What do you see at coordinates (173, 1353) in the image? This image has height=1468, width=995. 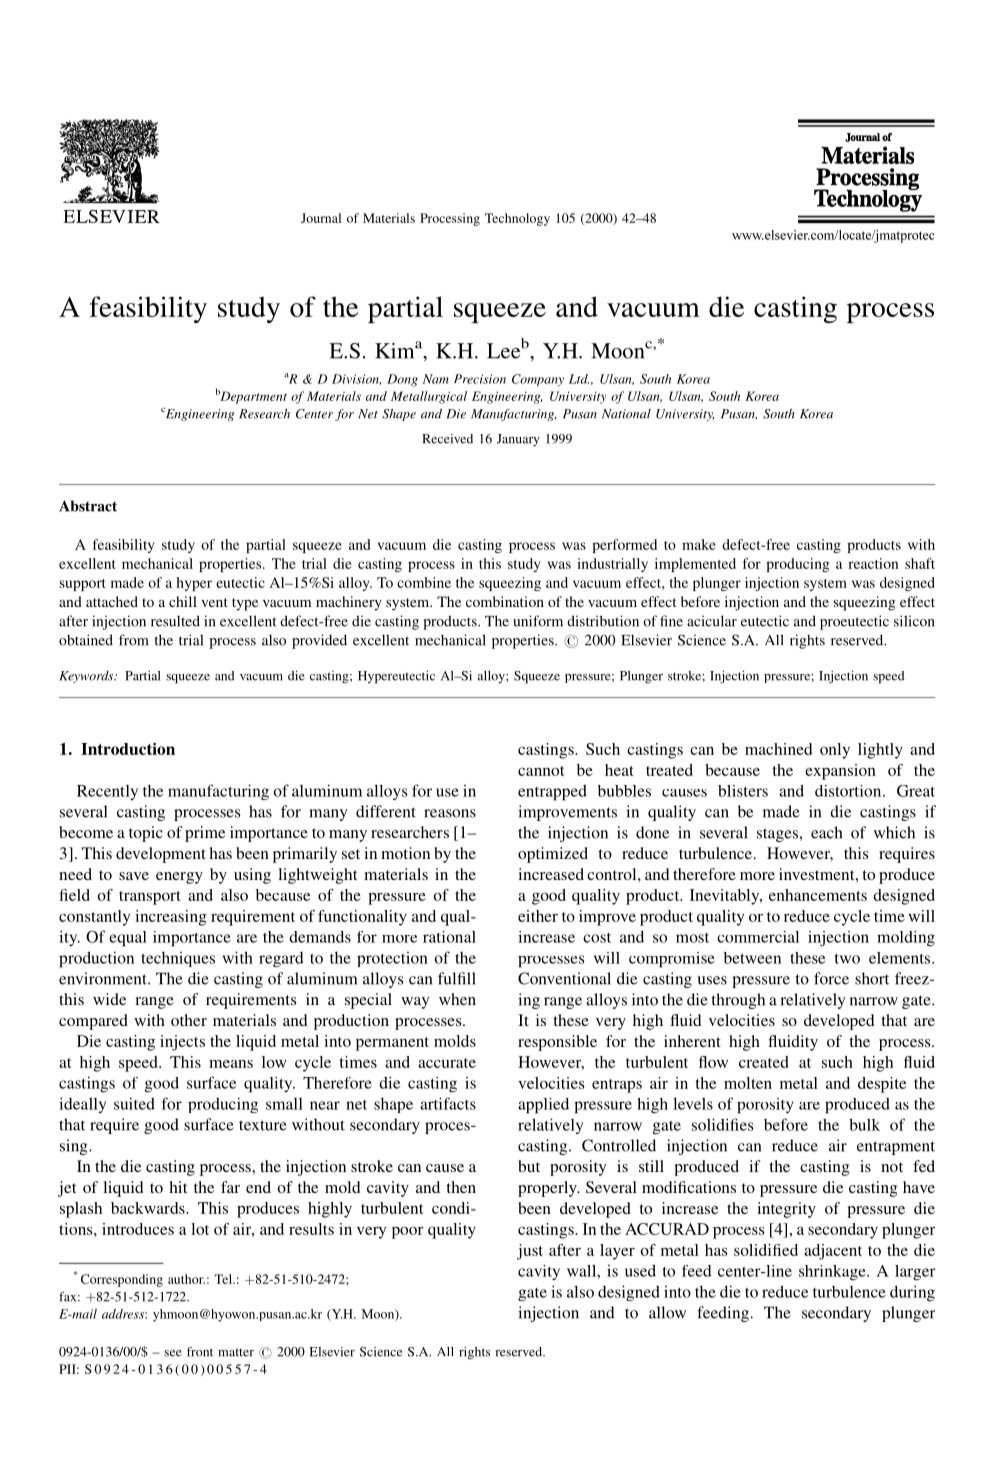 I see `see` at bounding box center [173, 1353].
